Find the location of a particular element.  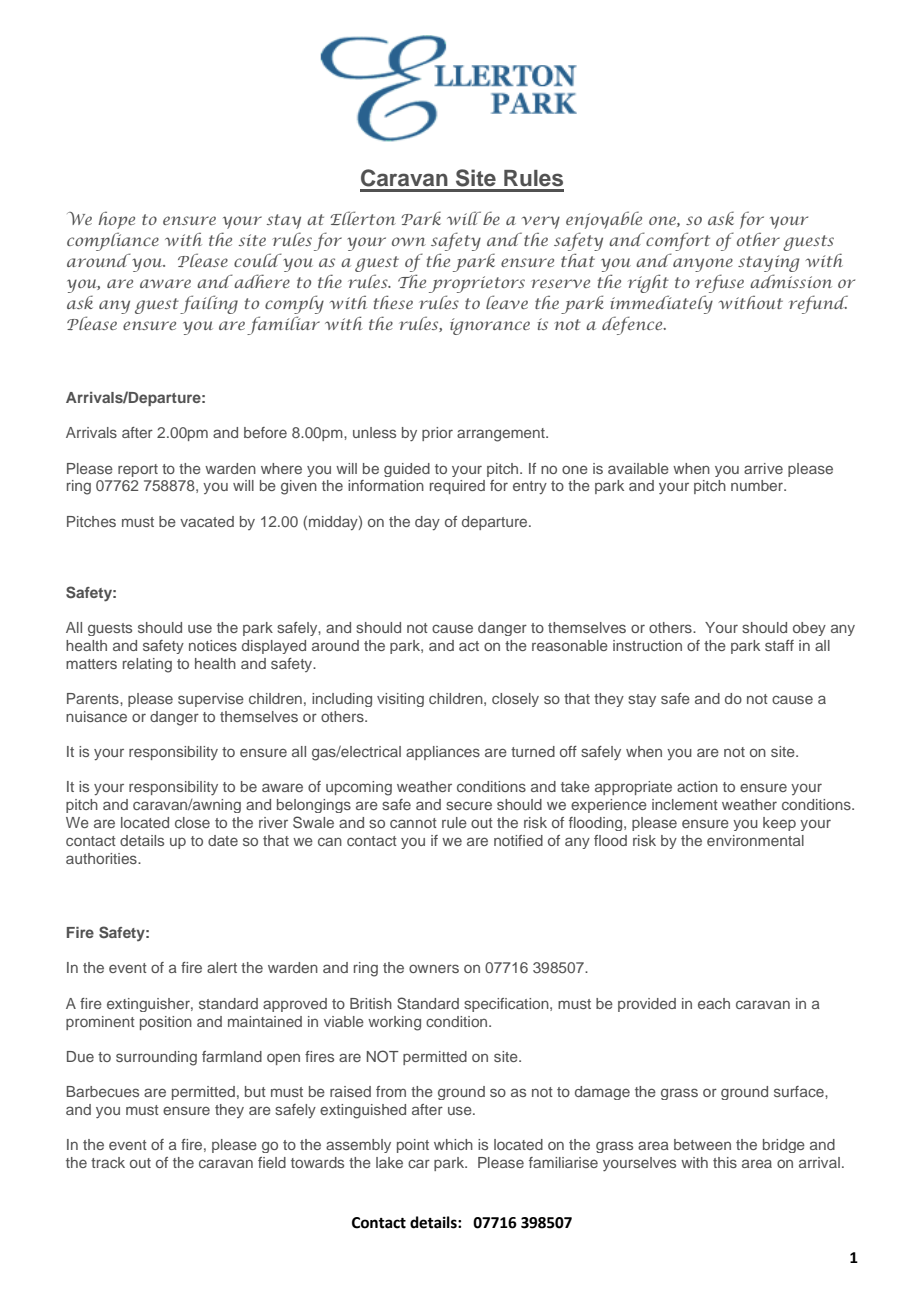

anyone is located at coordinates (703, 266).
